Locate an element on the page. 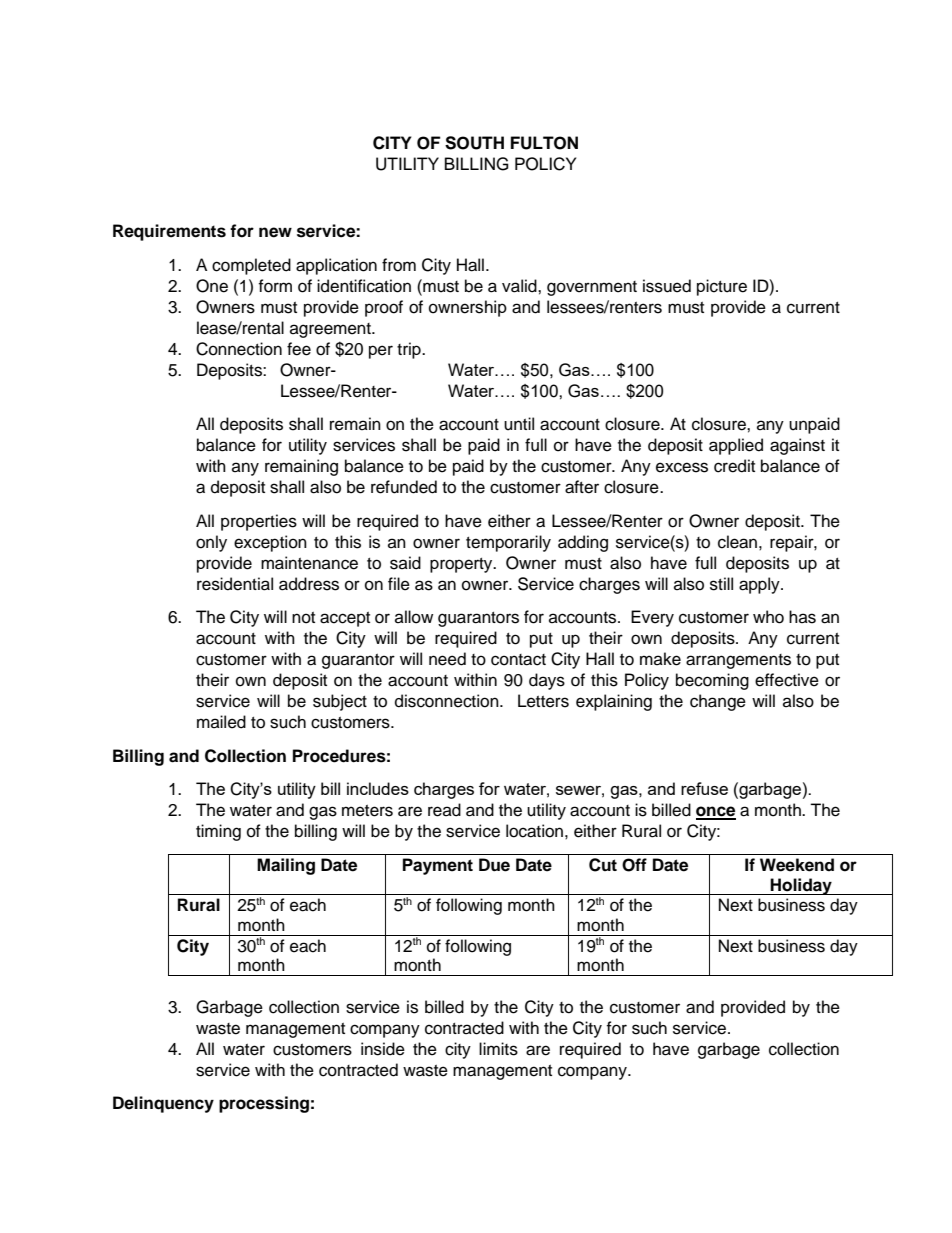 Image resolution: width=952 pixels, height=1233 pixels. picture is located at coordinates (722, 287).
